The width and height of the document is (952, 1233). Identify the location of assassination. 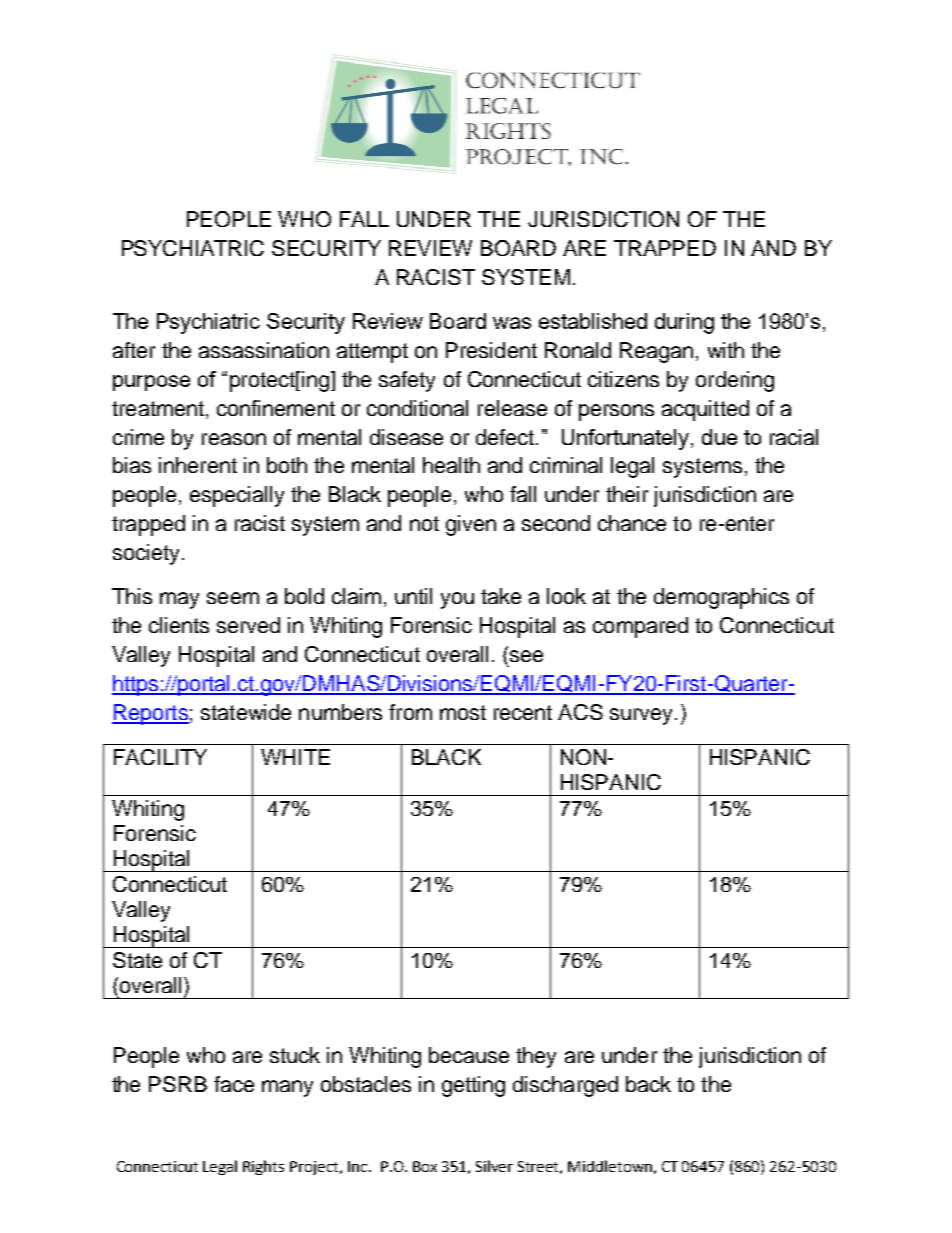
(264, 350).
